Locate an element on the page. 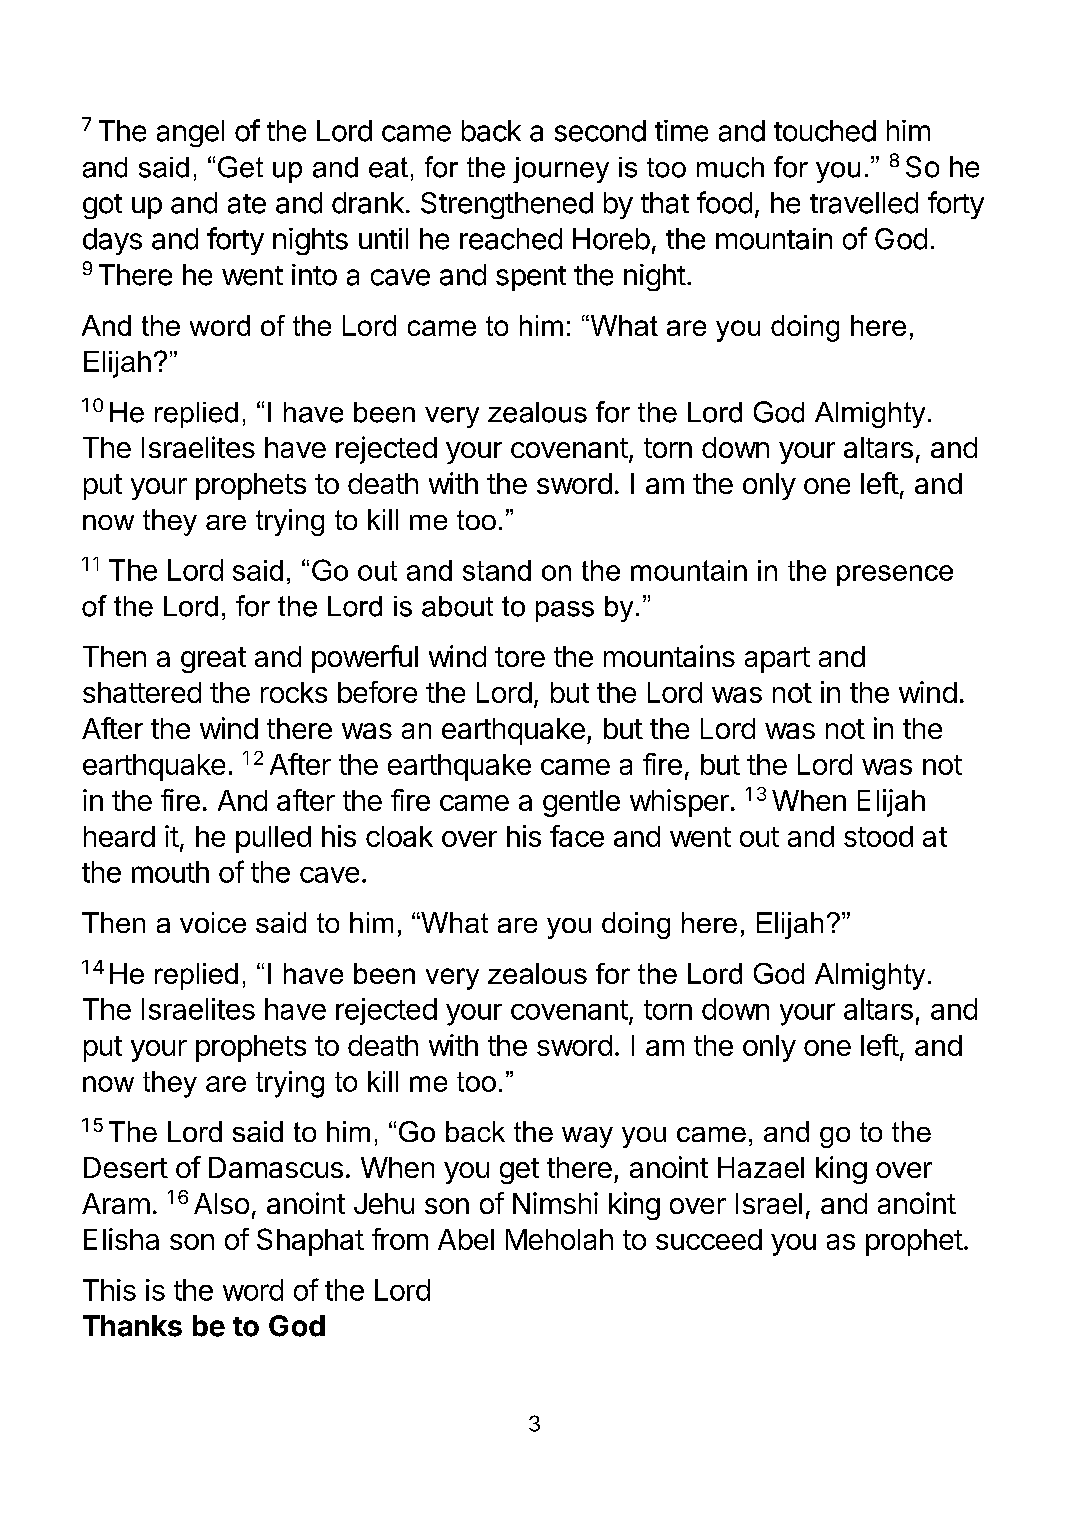  tore is located at coordinates (520, 657).
